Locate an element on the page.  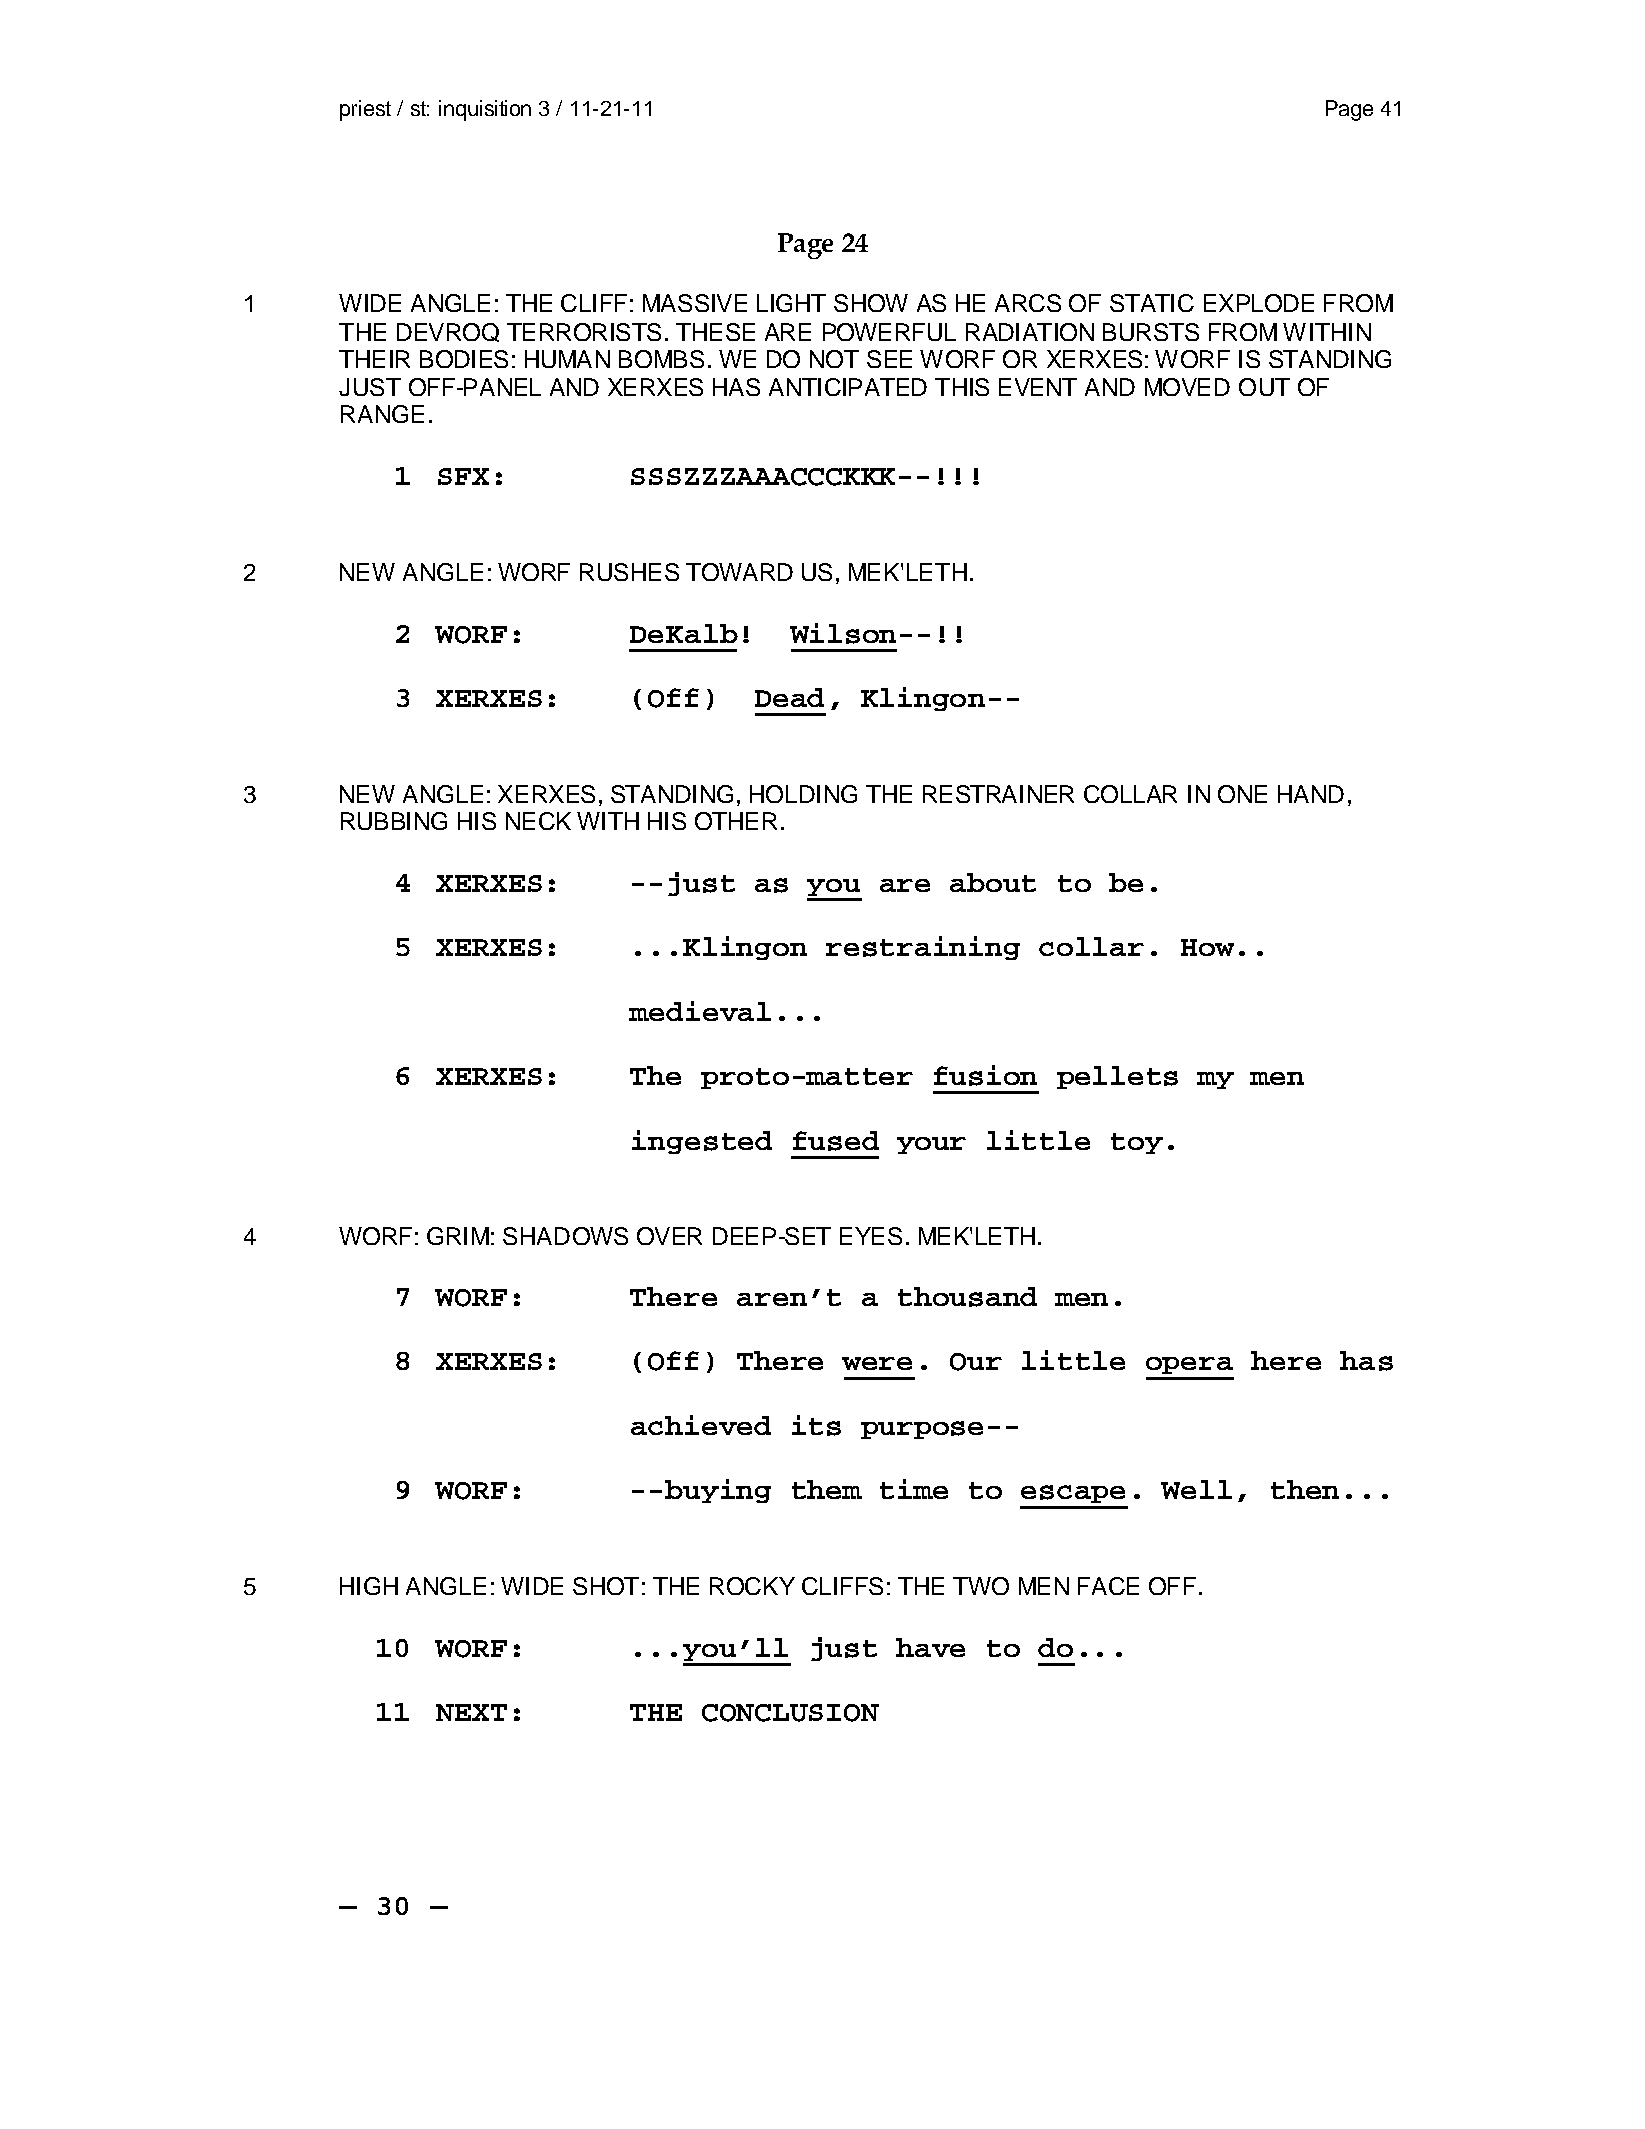
STATIC is located at coordinates (1152, 303).
